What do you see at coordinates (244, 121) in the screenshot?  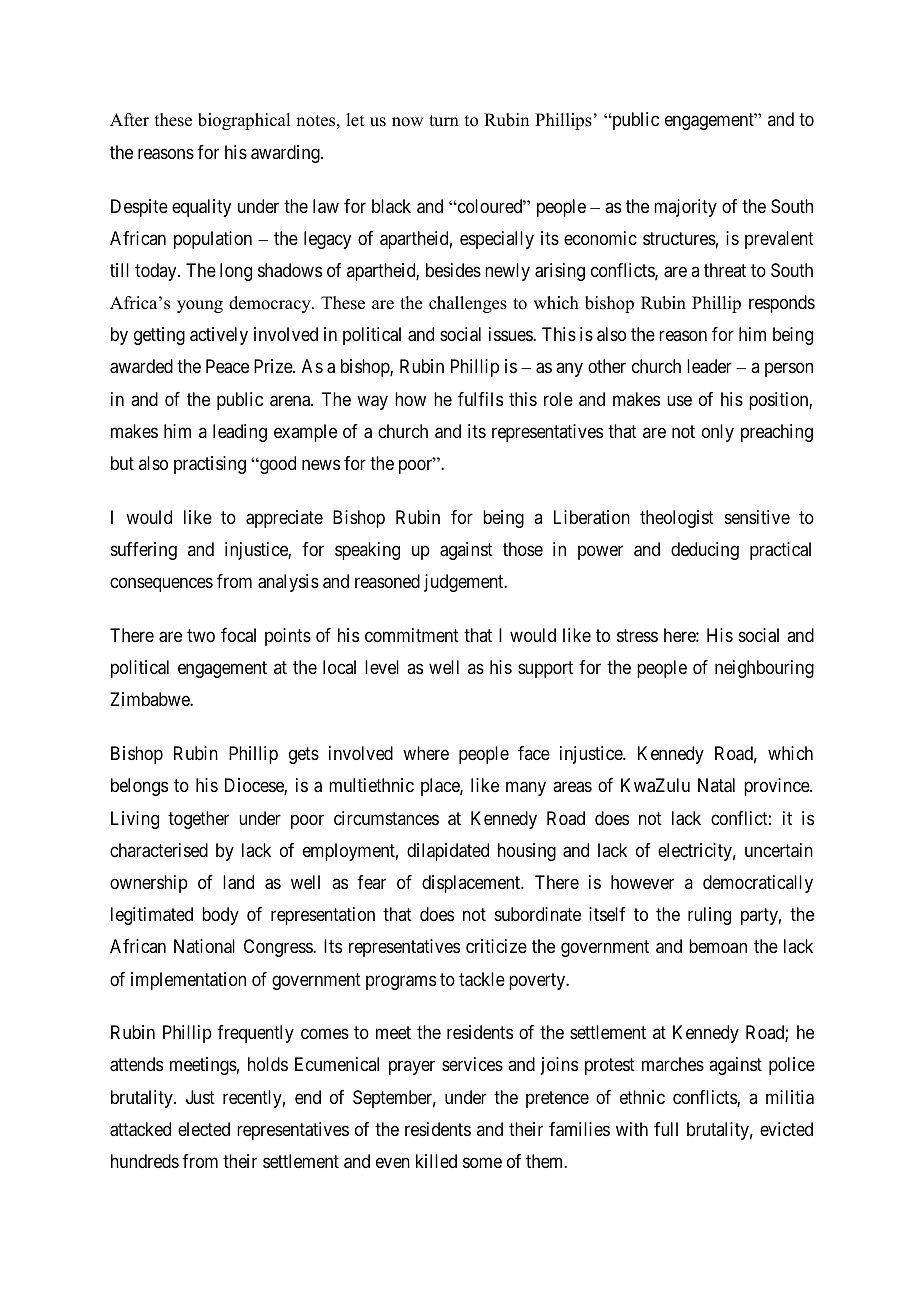 I see `biographical` at bounding box center [244, 121].
